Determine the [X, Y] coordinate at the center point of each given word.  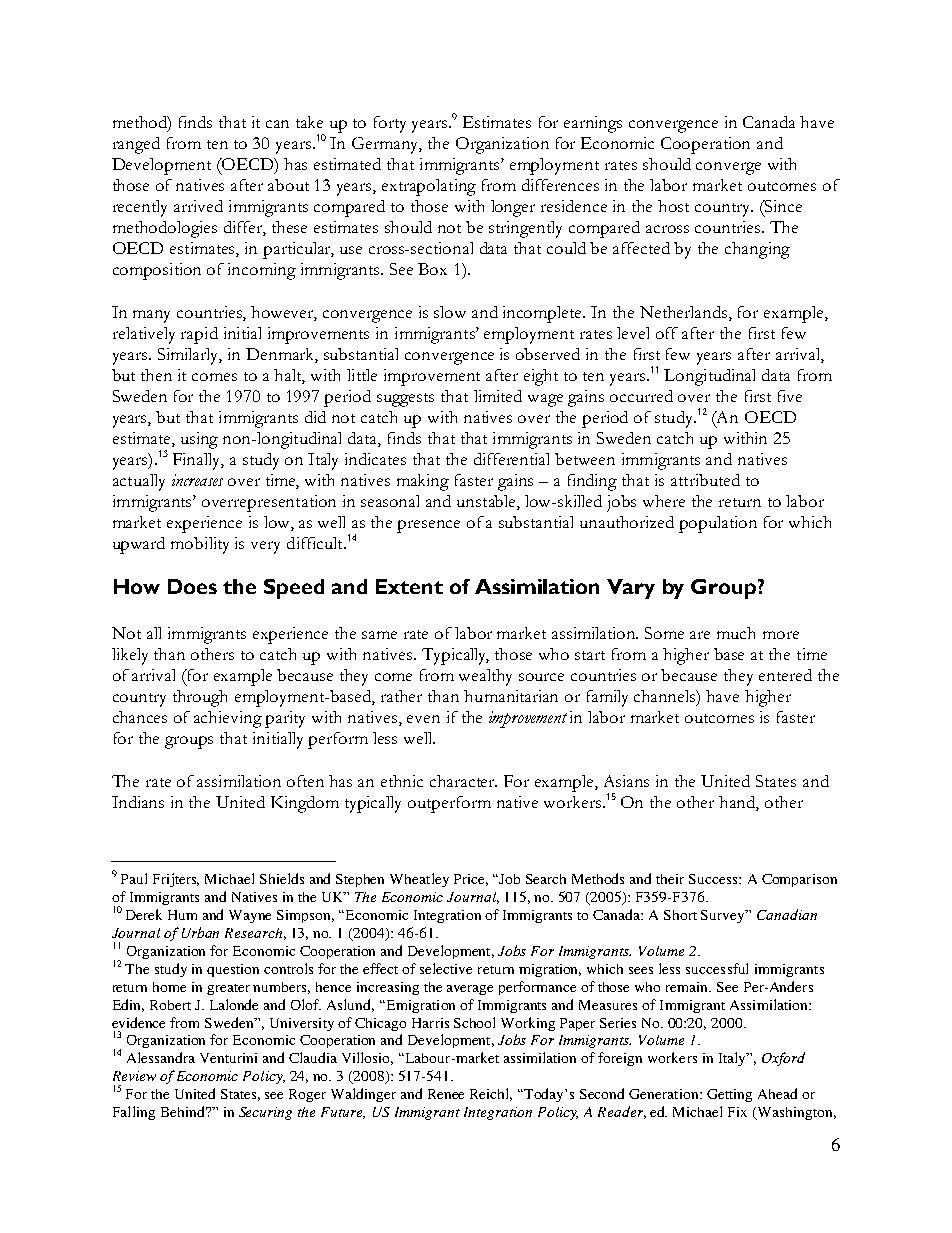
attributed [705, 480]
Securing [265, 1113]
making [423, 482]
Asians [626, 781]
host [673, 206]
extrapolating [429, 187]
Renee [446, 1094]
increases [197, 480]
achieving [228, 719]
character [463, 781]
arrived [198, 206]
